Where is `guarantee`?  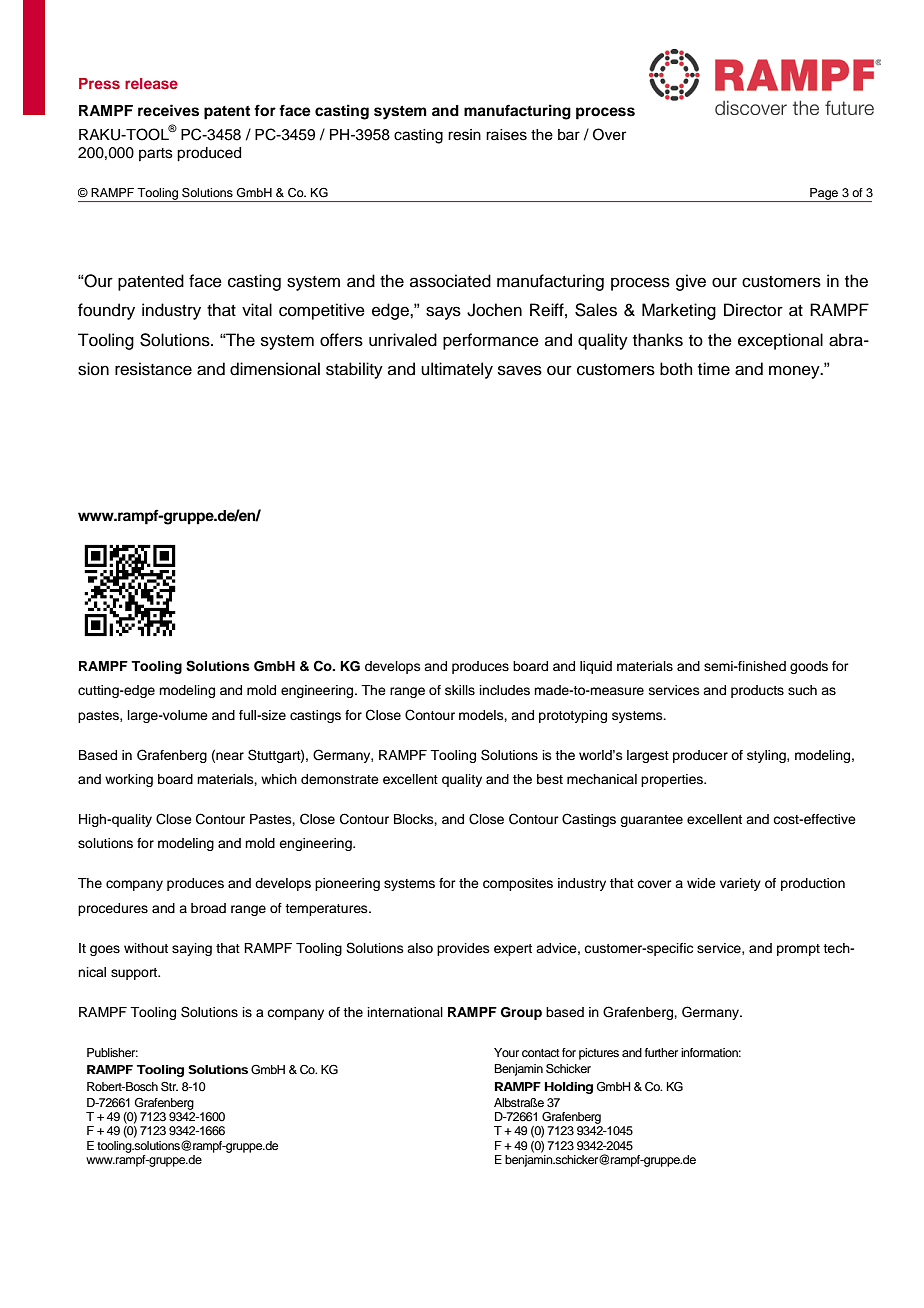
guarantee is located at coordinates (651, 821).
